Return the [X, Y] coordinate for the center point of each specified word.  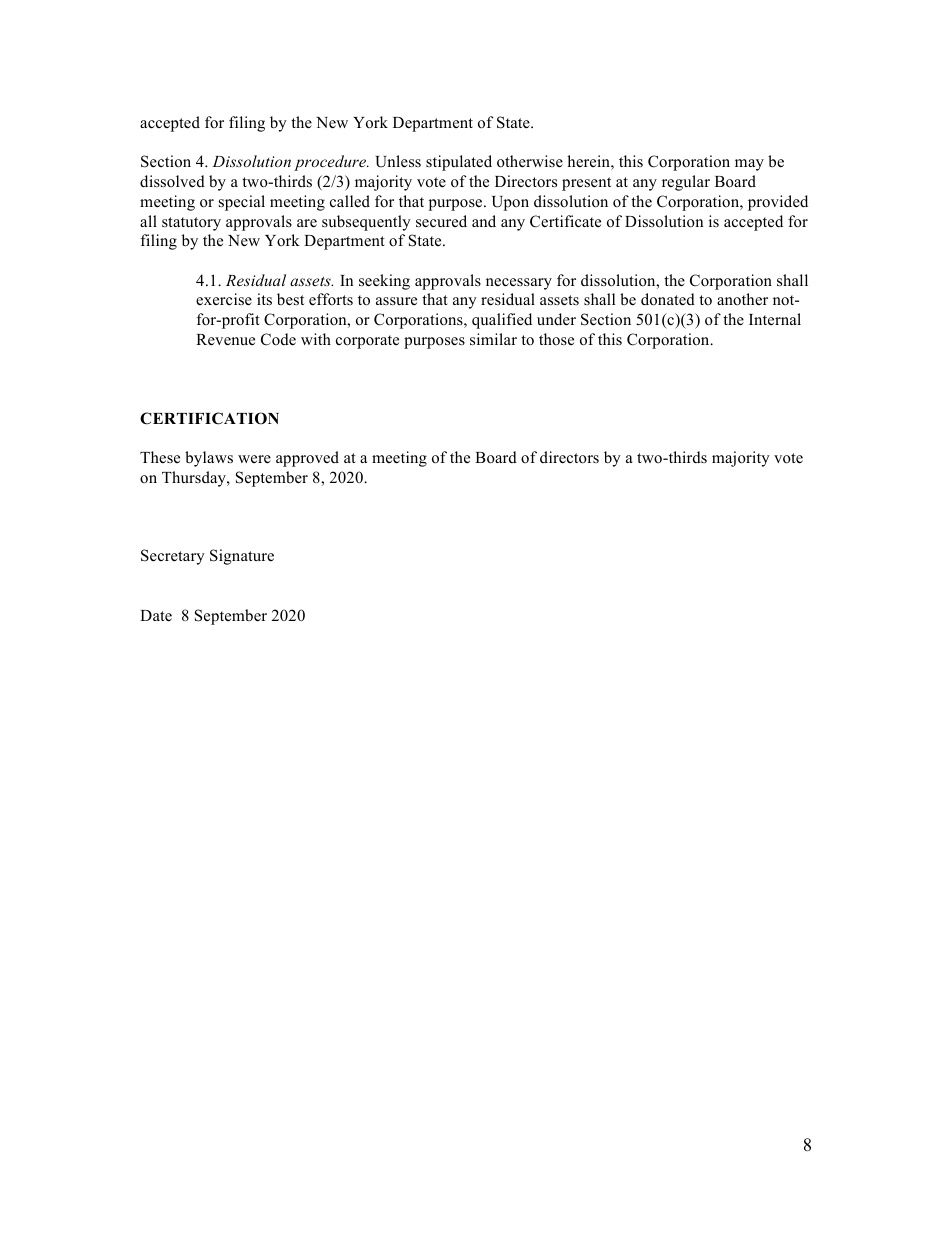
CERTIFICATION [209, 418]
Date [156, 616]
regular [686, 183]
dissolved [172, 181]
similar [493, 339]
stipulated [459, 163]
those [556, 339]
